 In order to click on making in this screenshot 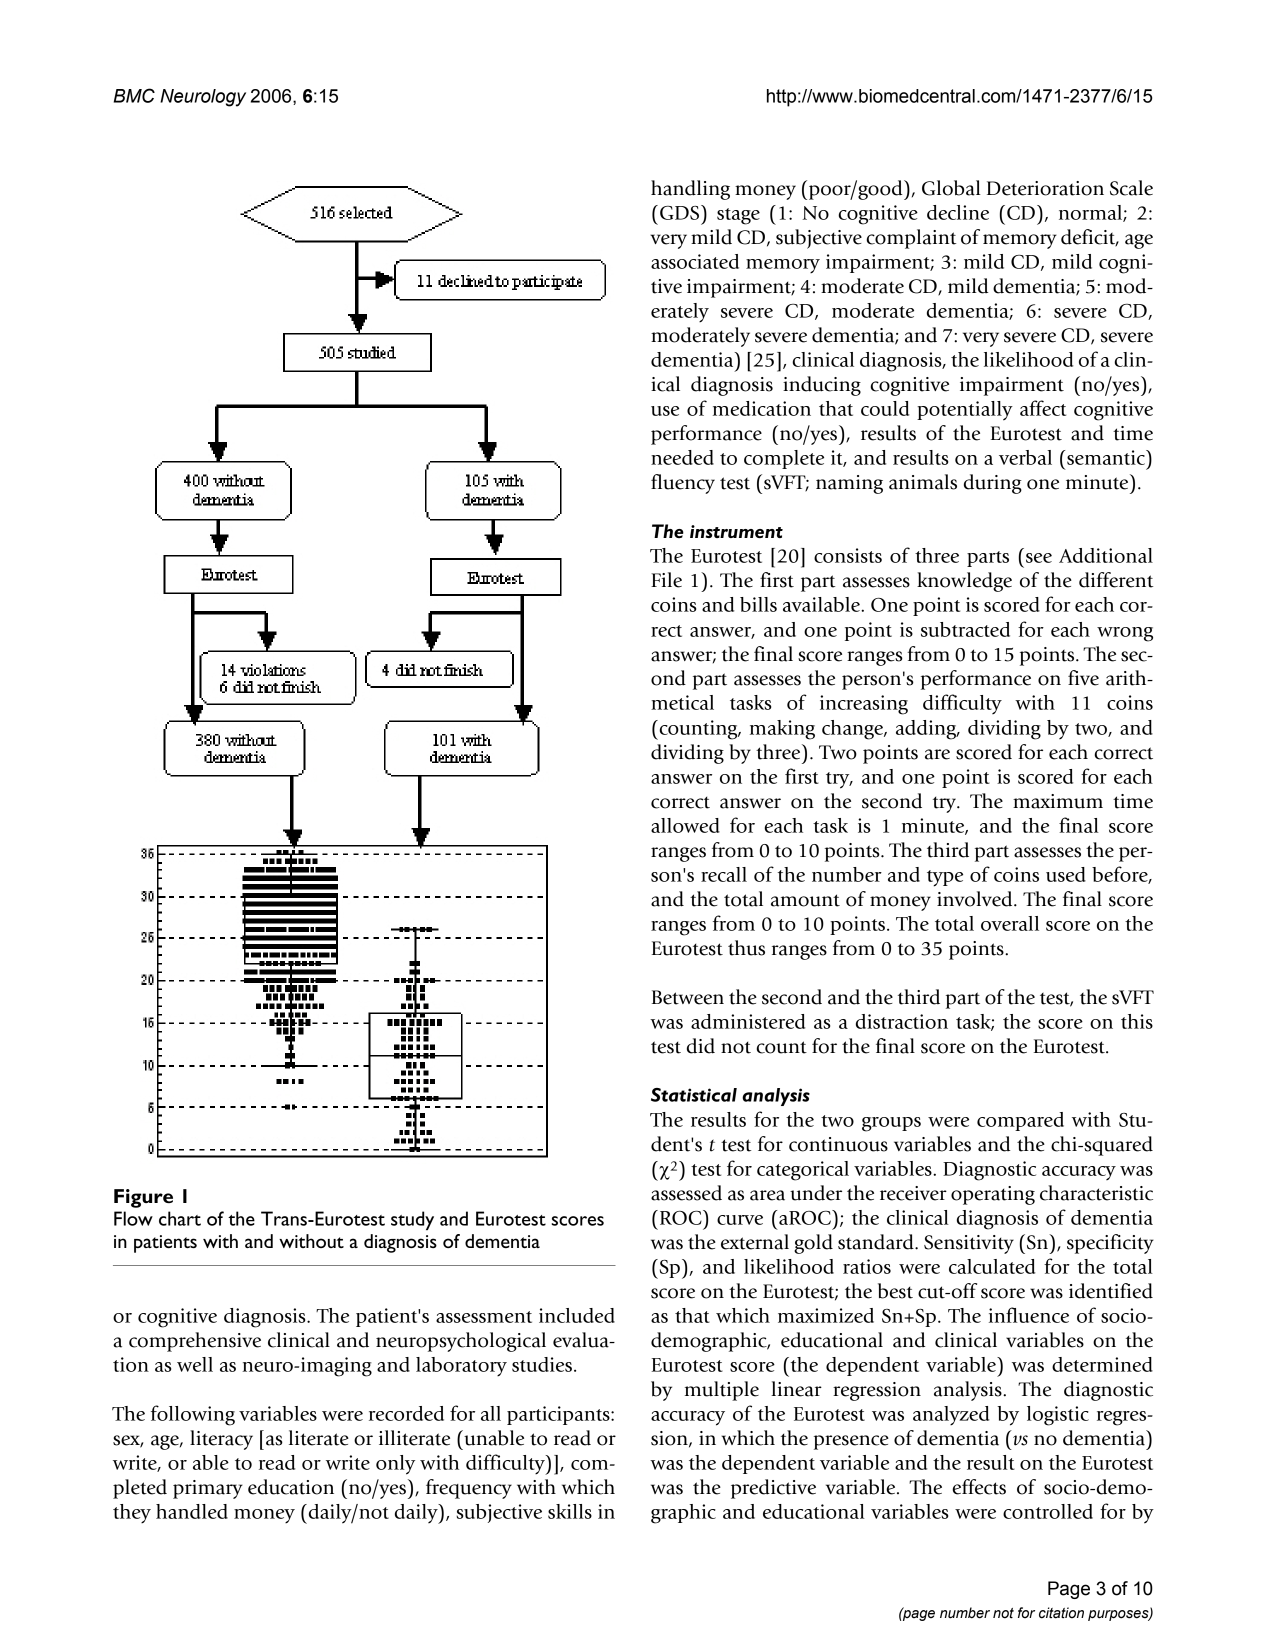, I will do `click(782, 730)`.
